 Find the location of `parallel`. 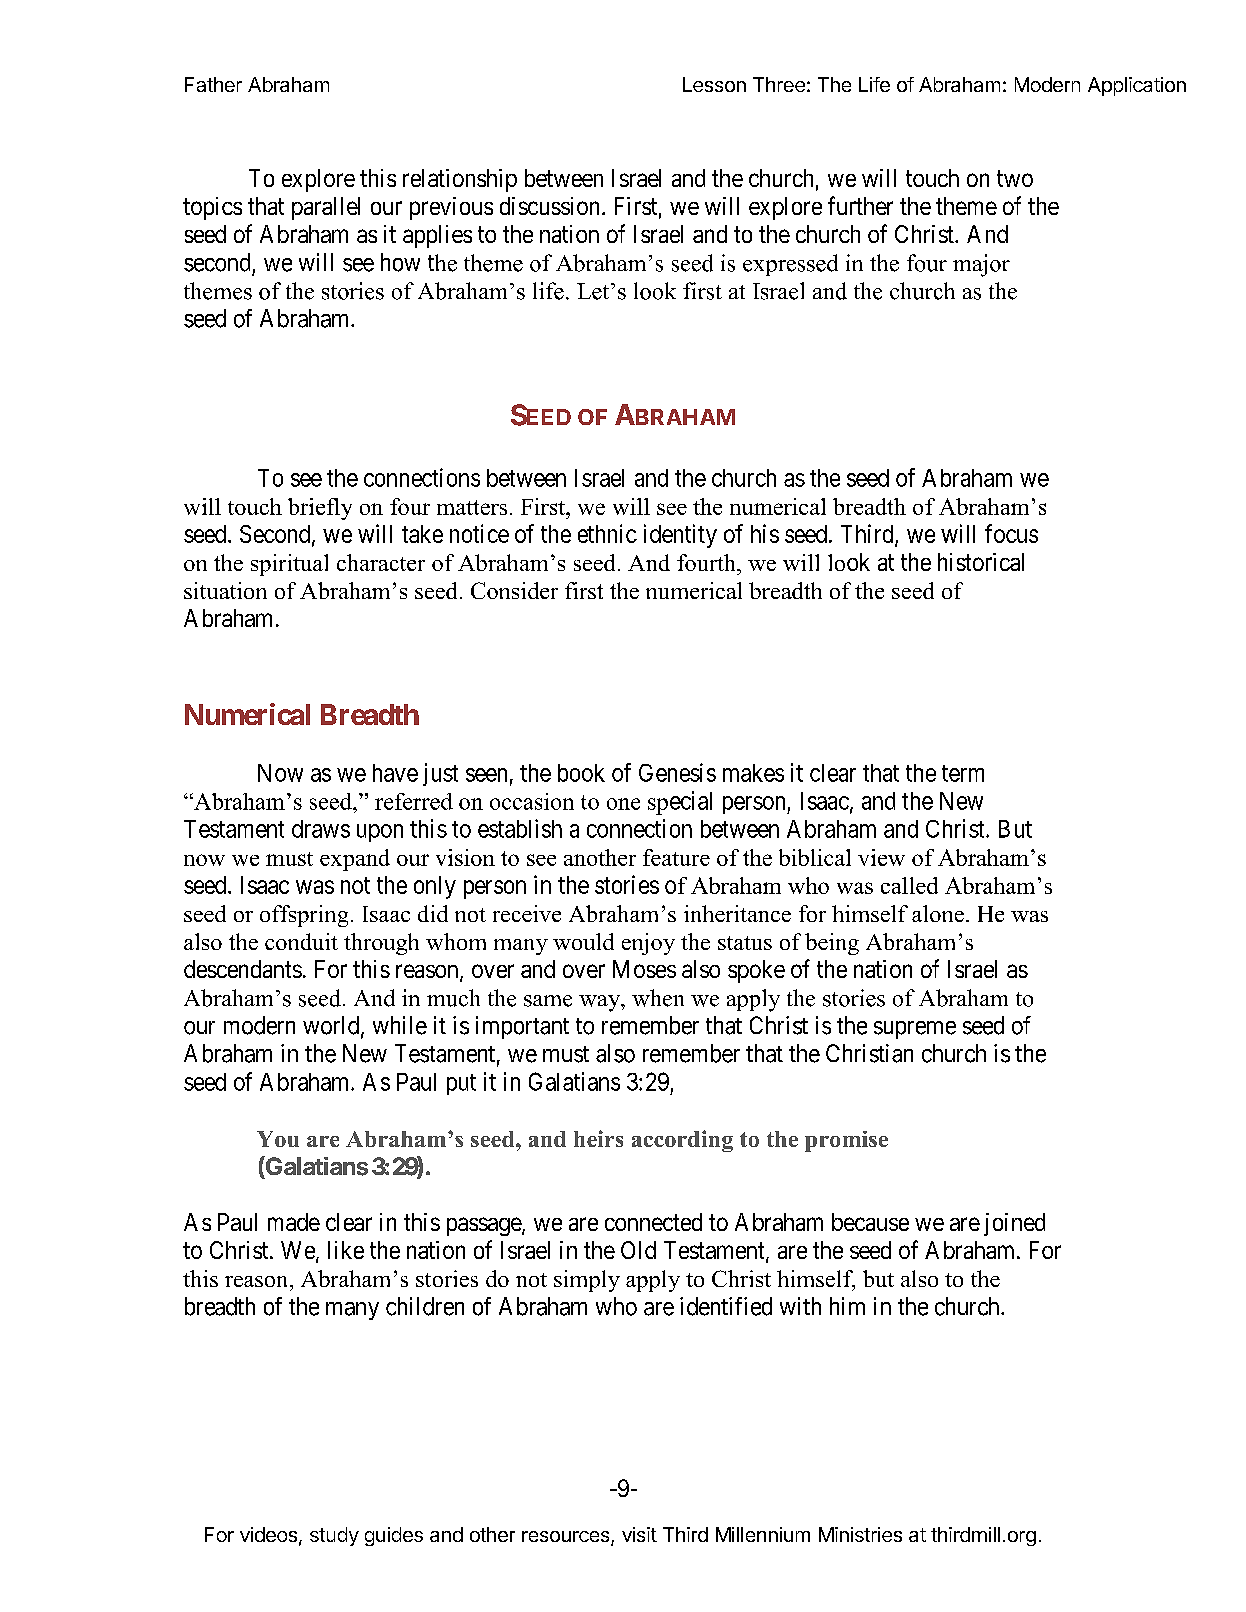

parallel is located at coordinates (326, 208).
